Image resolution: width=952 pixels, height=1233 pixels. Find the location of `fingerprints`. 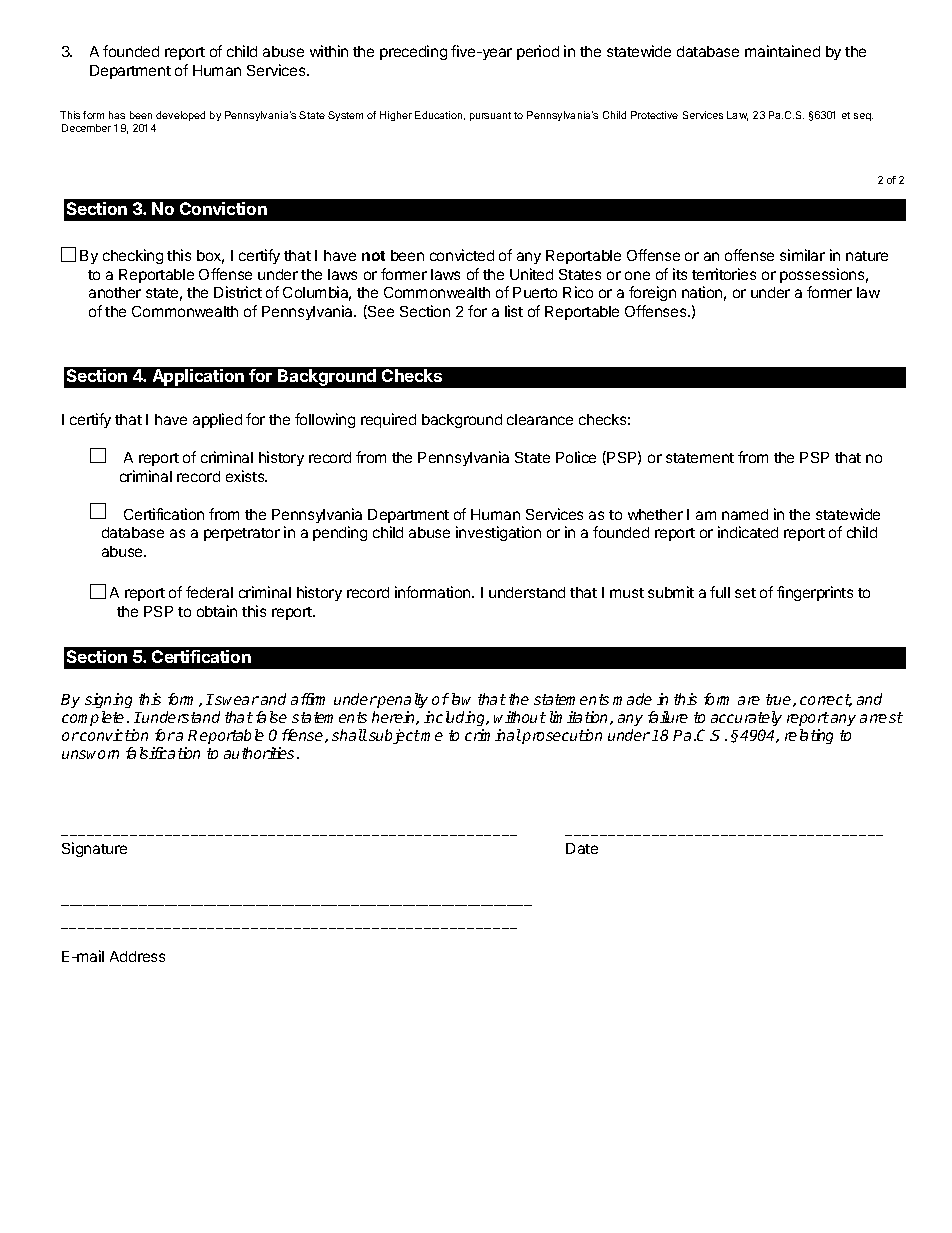

fingerprints is located at coordinates (815, 593).
